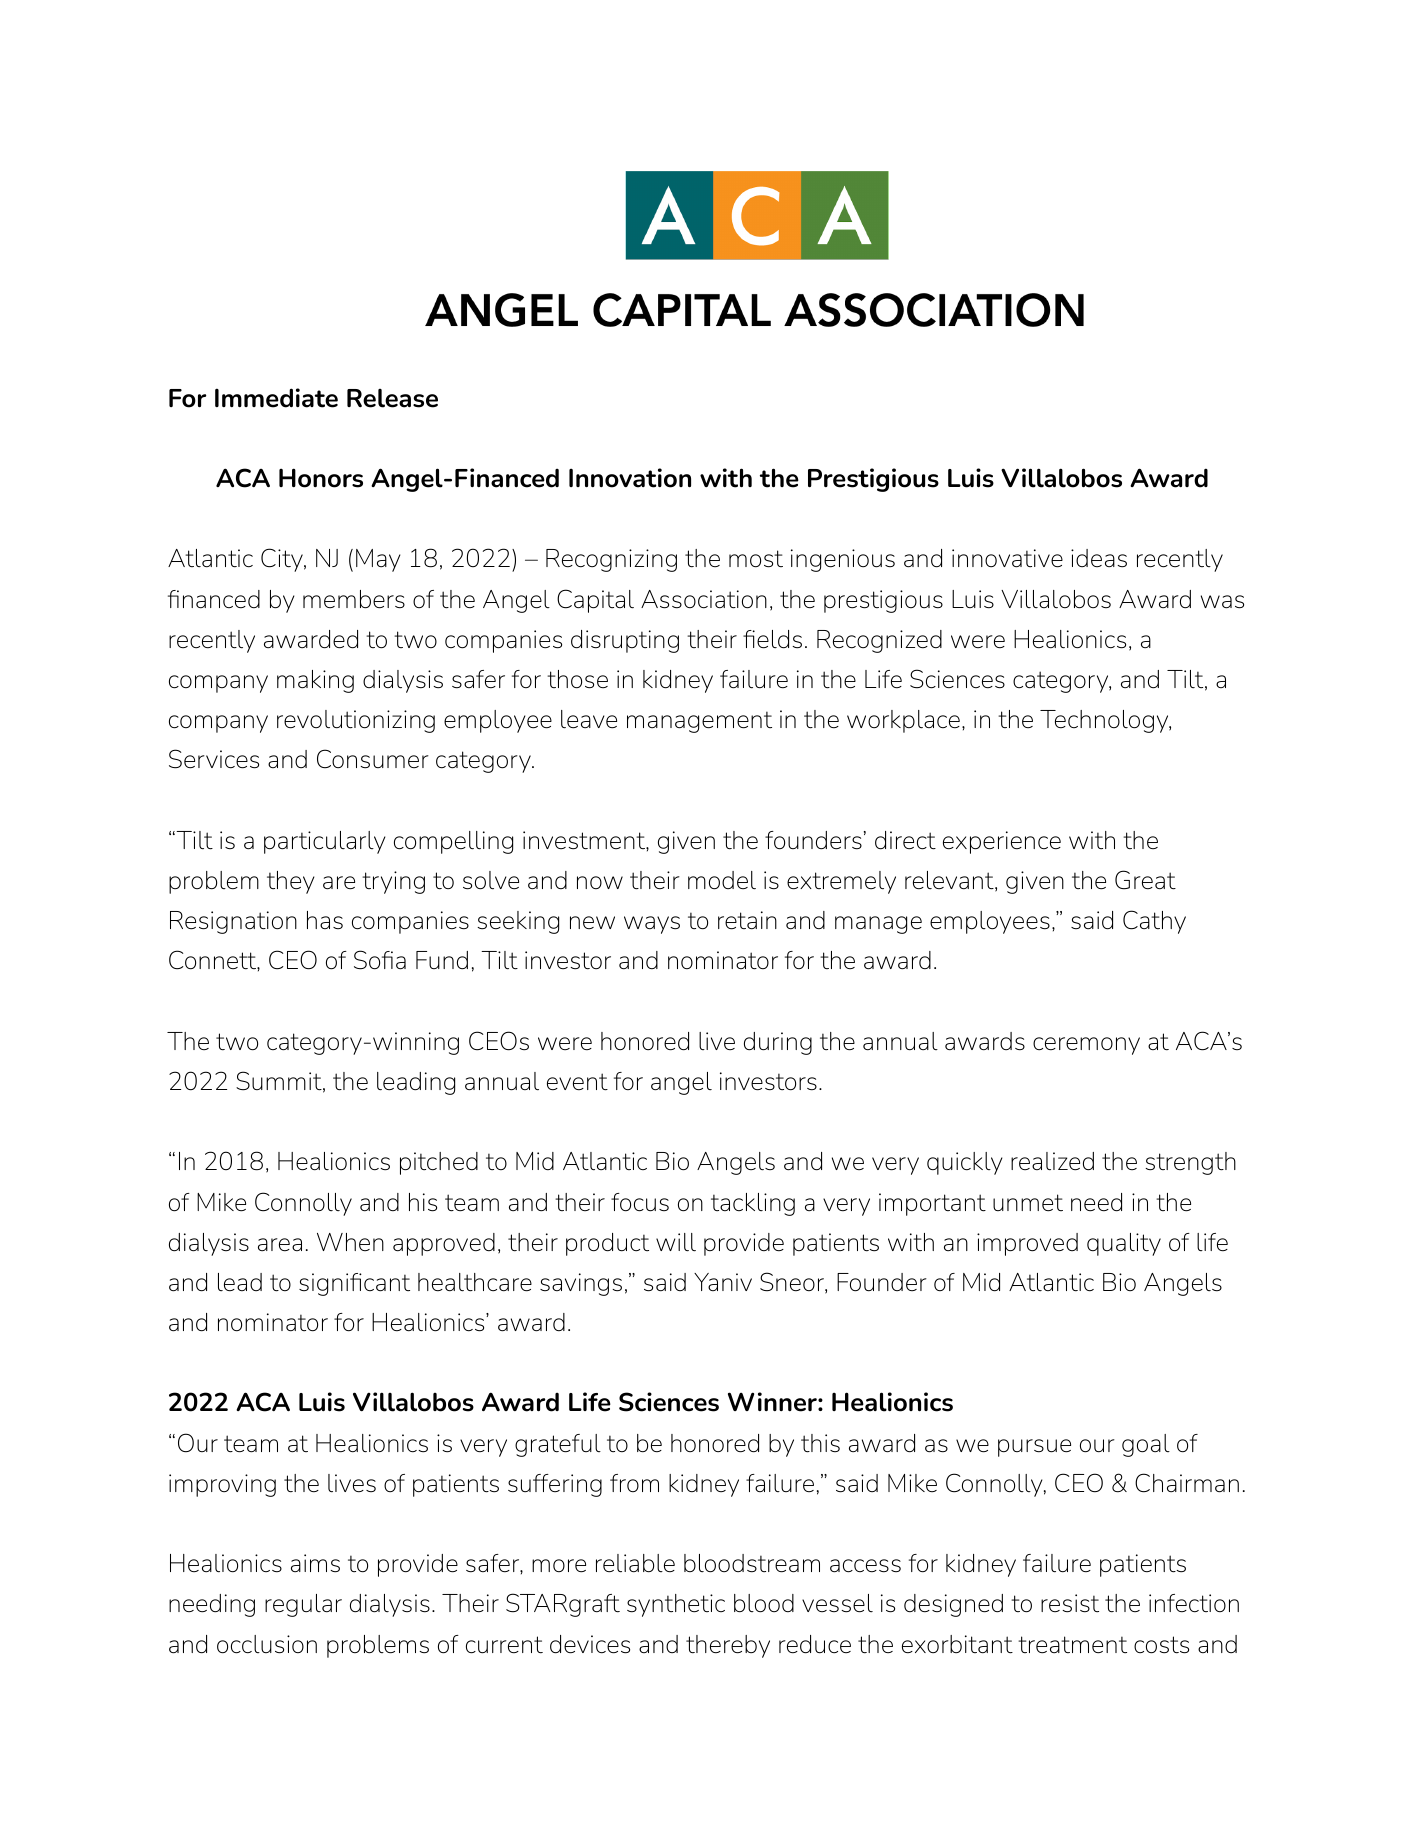 This page has height=1845, width=1425. I want to click on tackling, so click(753, 1204).
